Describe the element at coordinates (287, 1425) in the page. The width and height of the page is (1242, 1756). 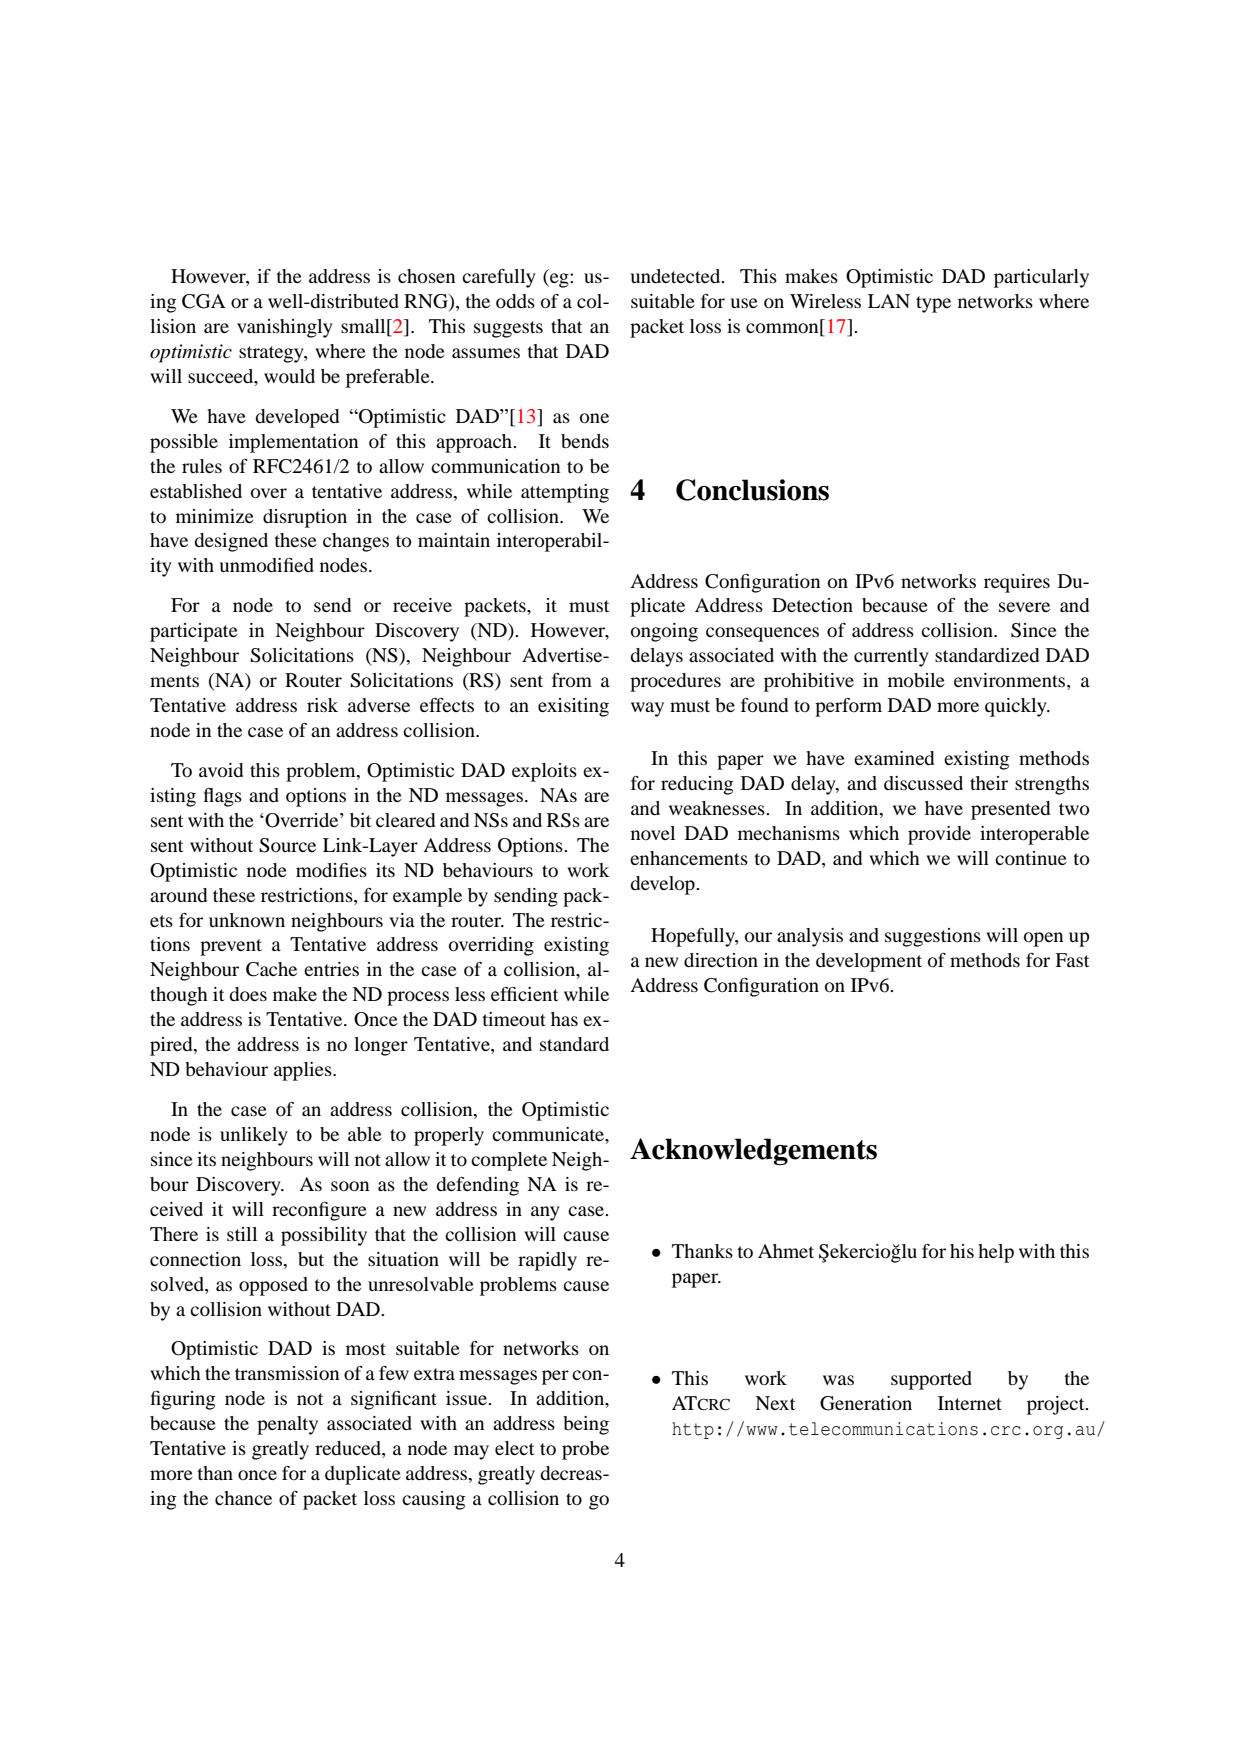
I see `penalty` at that location.
